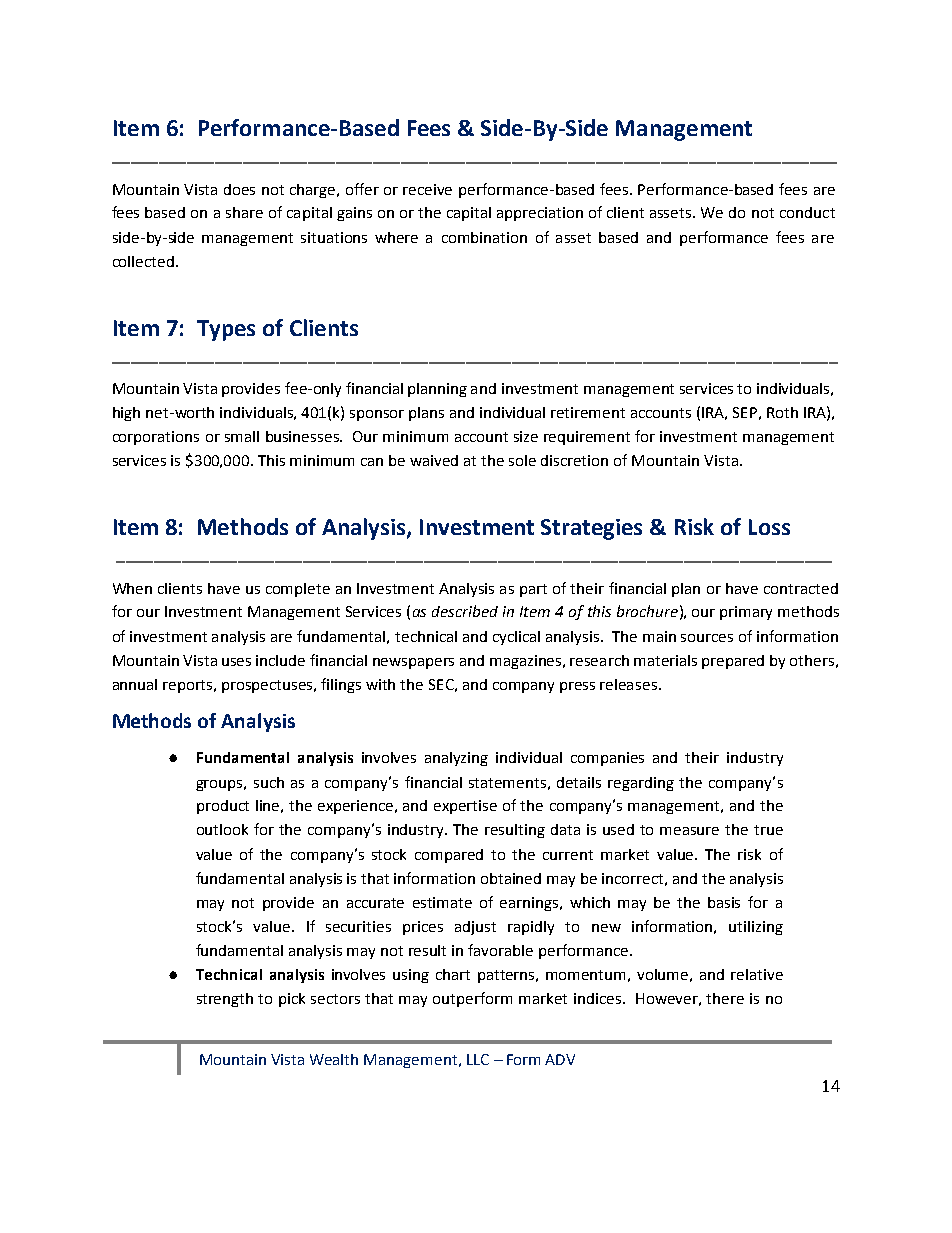 The width and height of the document is (952, 1233). What do you see at coordinates (465, 611) in the document?
I see `described` at bounding box center [465, 611].
